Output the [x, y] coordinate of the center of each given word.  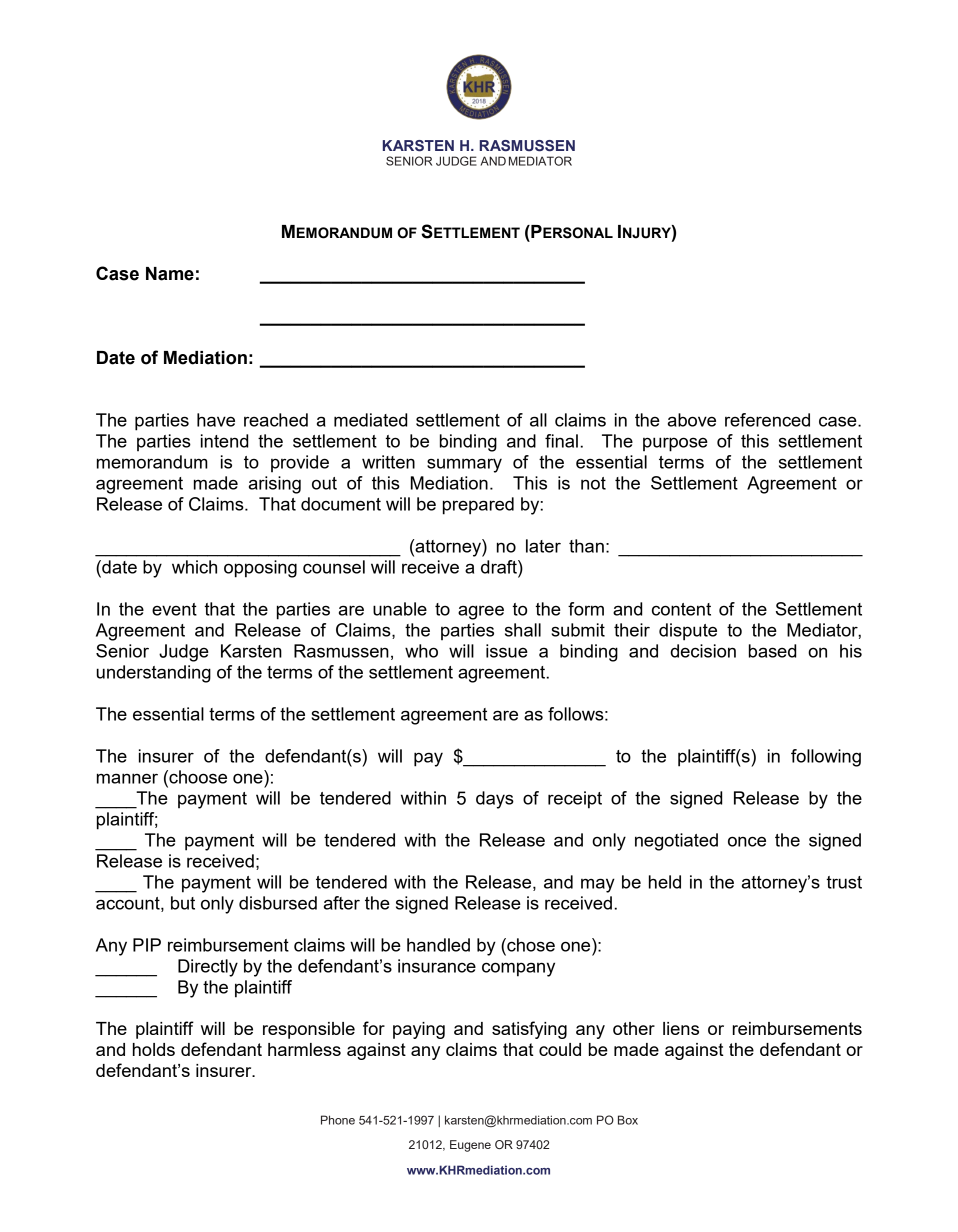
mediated [370, 420]
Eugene [470, 1146]
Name [170, 274]
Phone [338, 1120]
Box [628, 1120]
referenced [767, 420]
